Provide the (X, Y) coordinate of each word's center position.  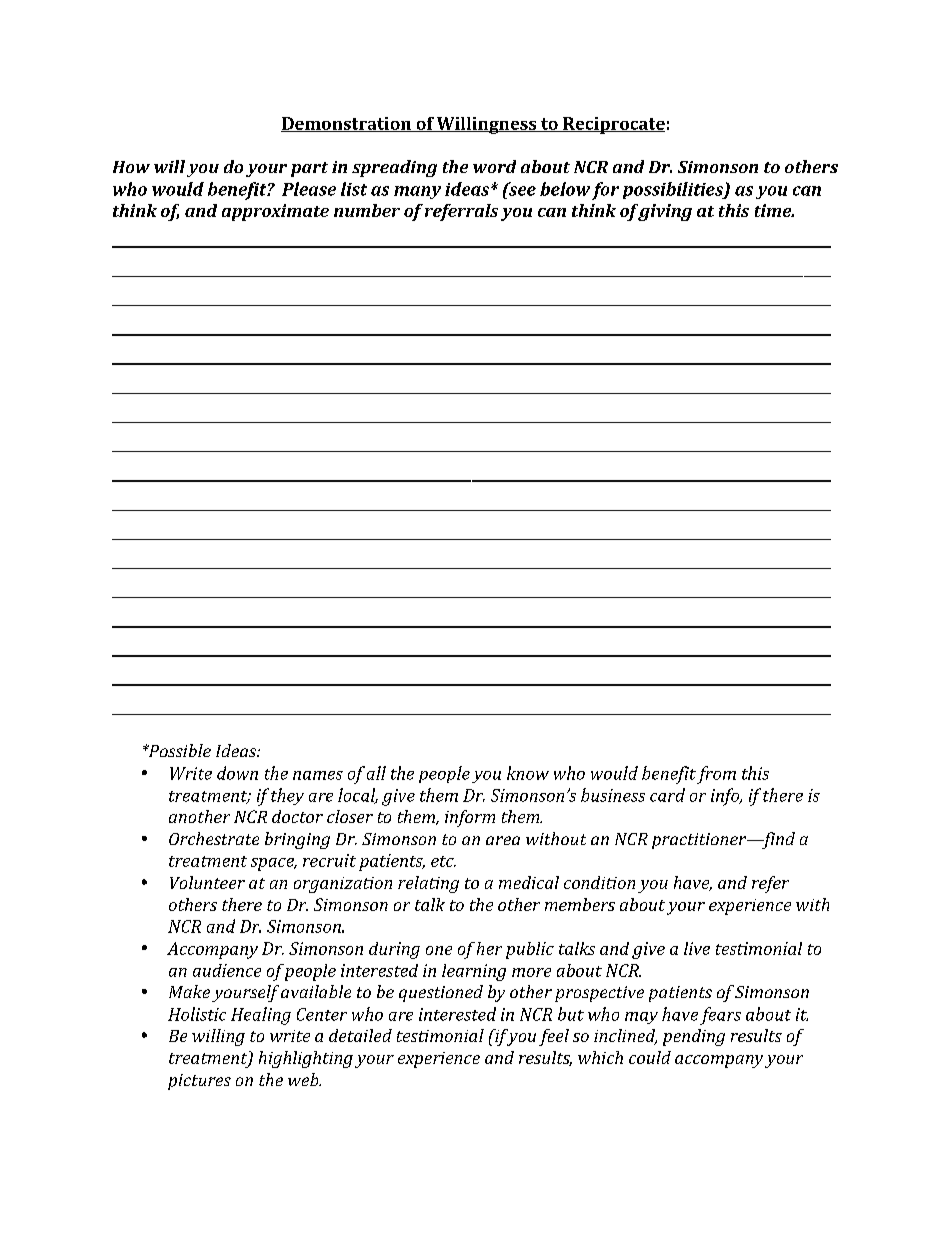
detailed (360, 1035)
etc (443, 861)
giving (665, 212)
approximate (275, 212)
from (716, 775)
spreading (394, 168)
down (237, 773)
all (376, 773)
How (131, 167)
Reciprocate (613, 125)
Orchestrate (214, 838)
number (367, 210)
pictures (199, 1082)
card (667, 795)
